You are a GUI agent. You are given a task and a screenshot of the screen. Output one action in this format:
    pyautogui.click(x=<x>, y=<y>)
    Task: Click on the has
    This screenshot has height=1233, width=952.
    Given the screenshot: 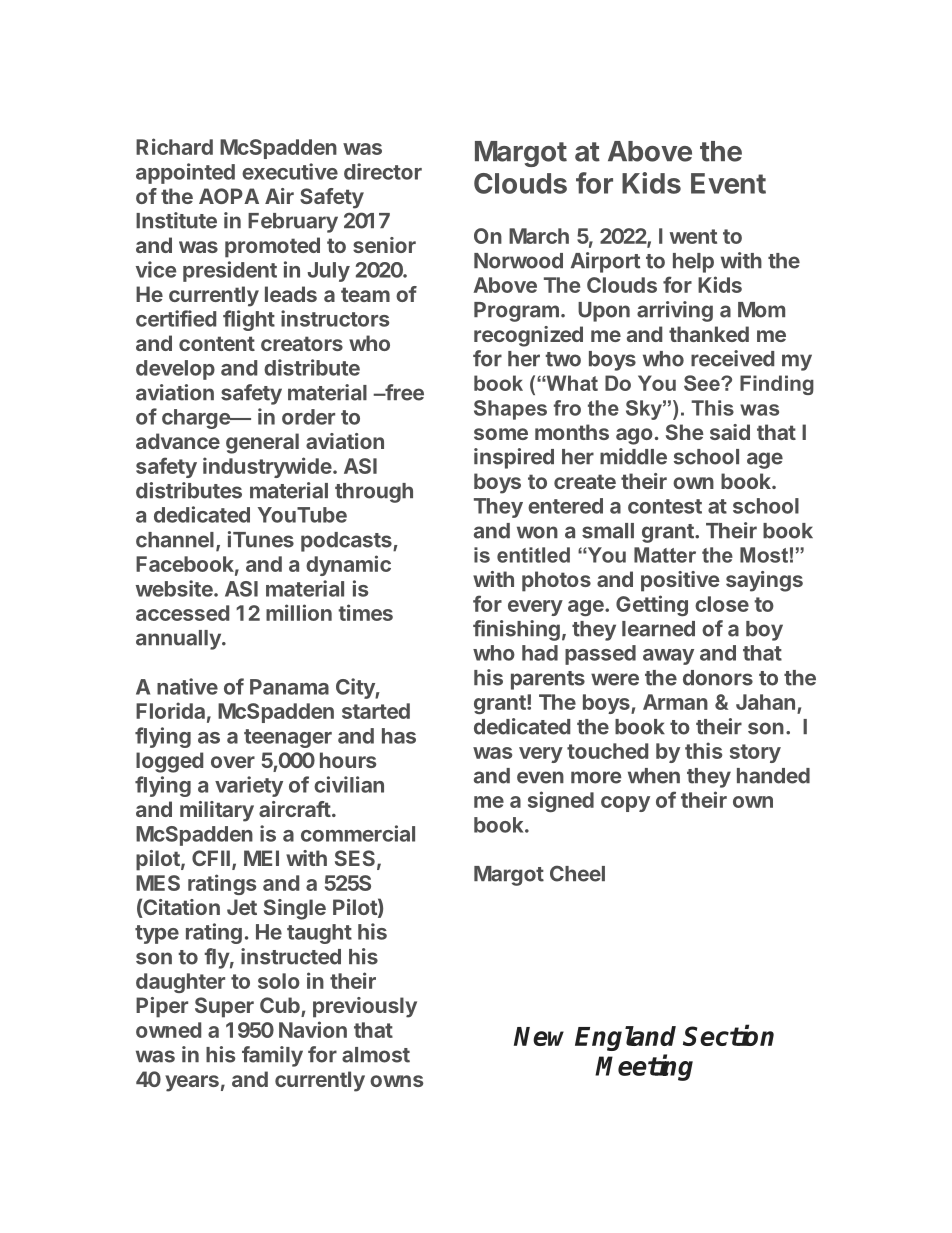 What is the action you would take?
    pyautogui.click(x=399, y=736)
